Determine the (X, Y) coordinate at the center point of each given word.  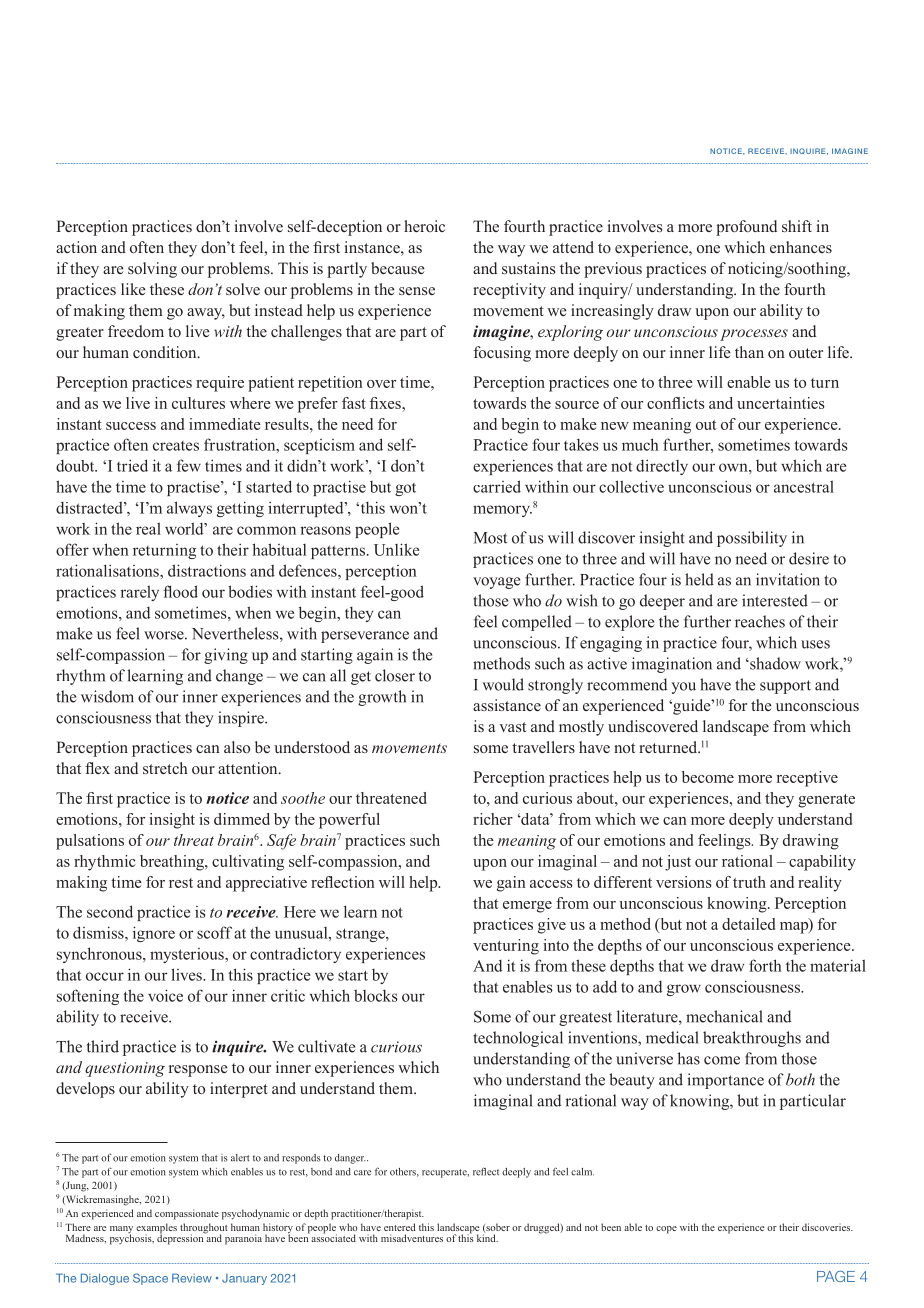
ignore (154, 934)
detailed (748, 924)
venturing (506, 947)
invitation (788, 579)
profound (746, 228)
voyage (496, 583)
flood (180, 591)
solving (152, 270)
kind (487, 1237)
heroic (424, 226)
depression (181, 1238)
